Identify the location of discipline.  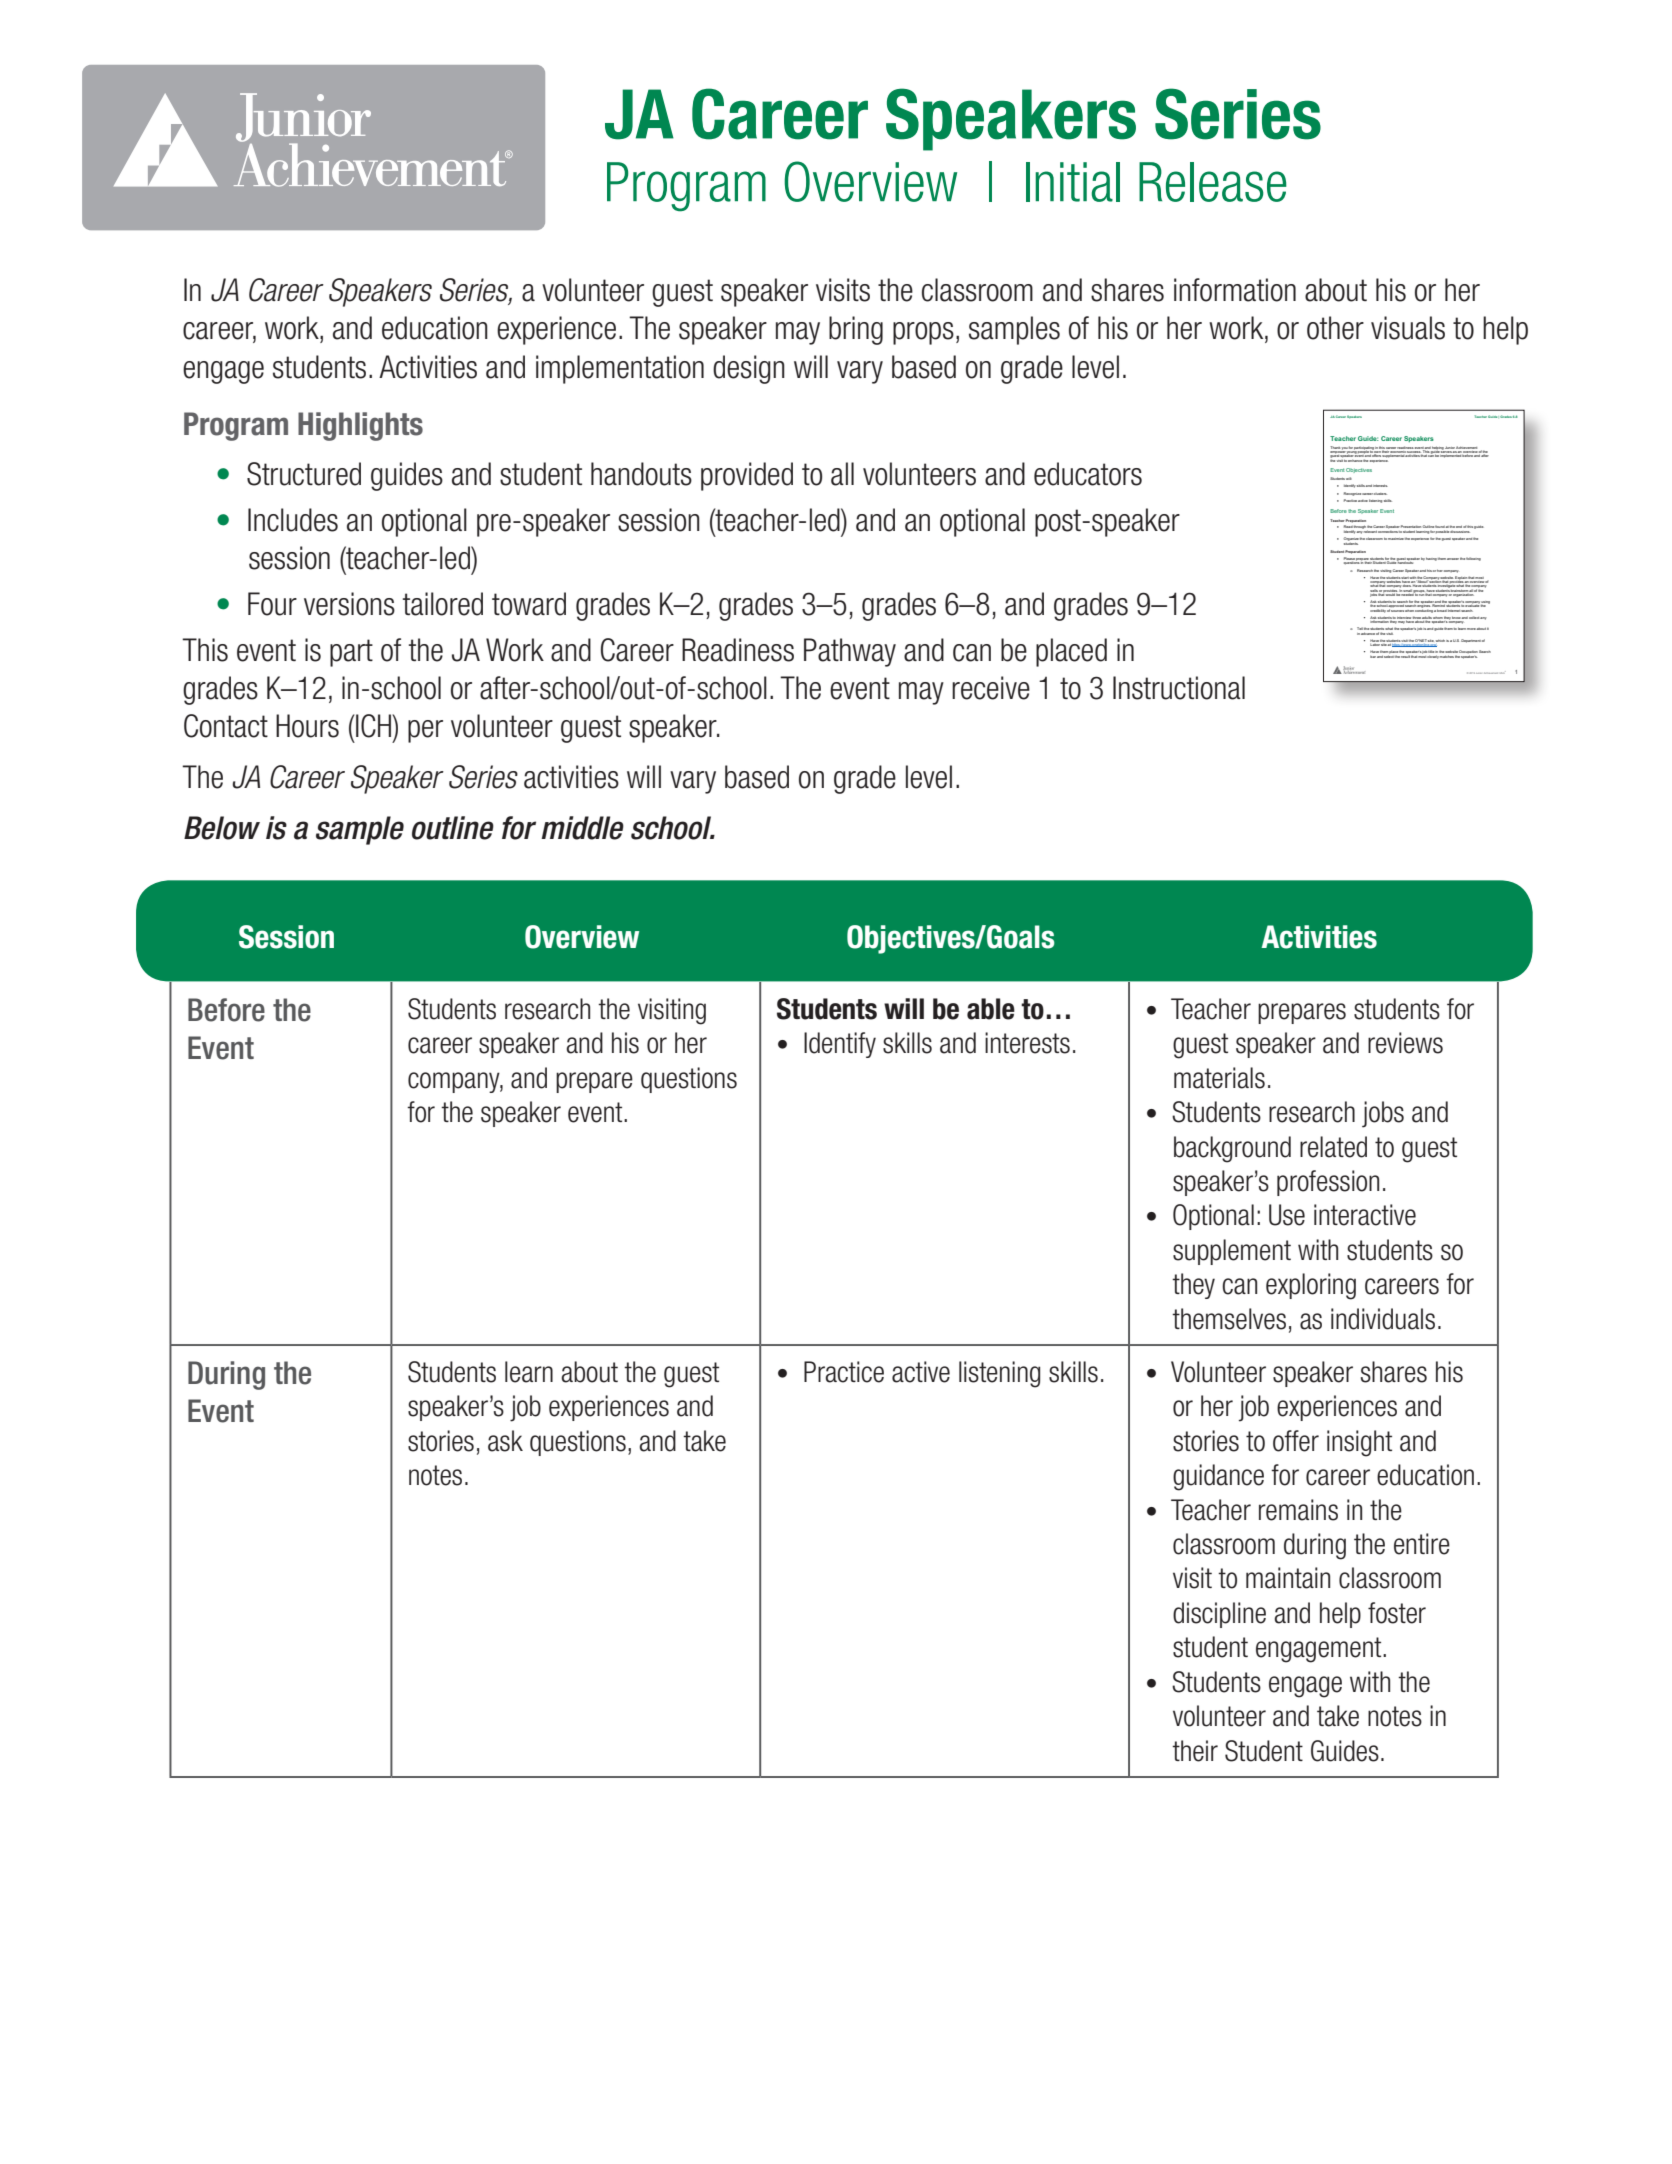
(1219, 1615).
